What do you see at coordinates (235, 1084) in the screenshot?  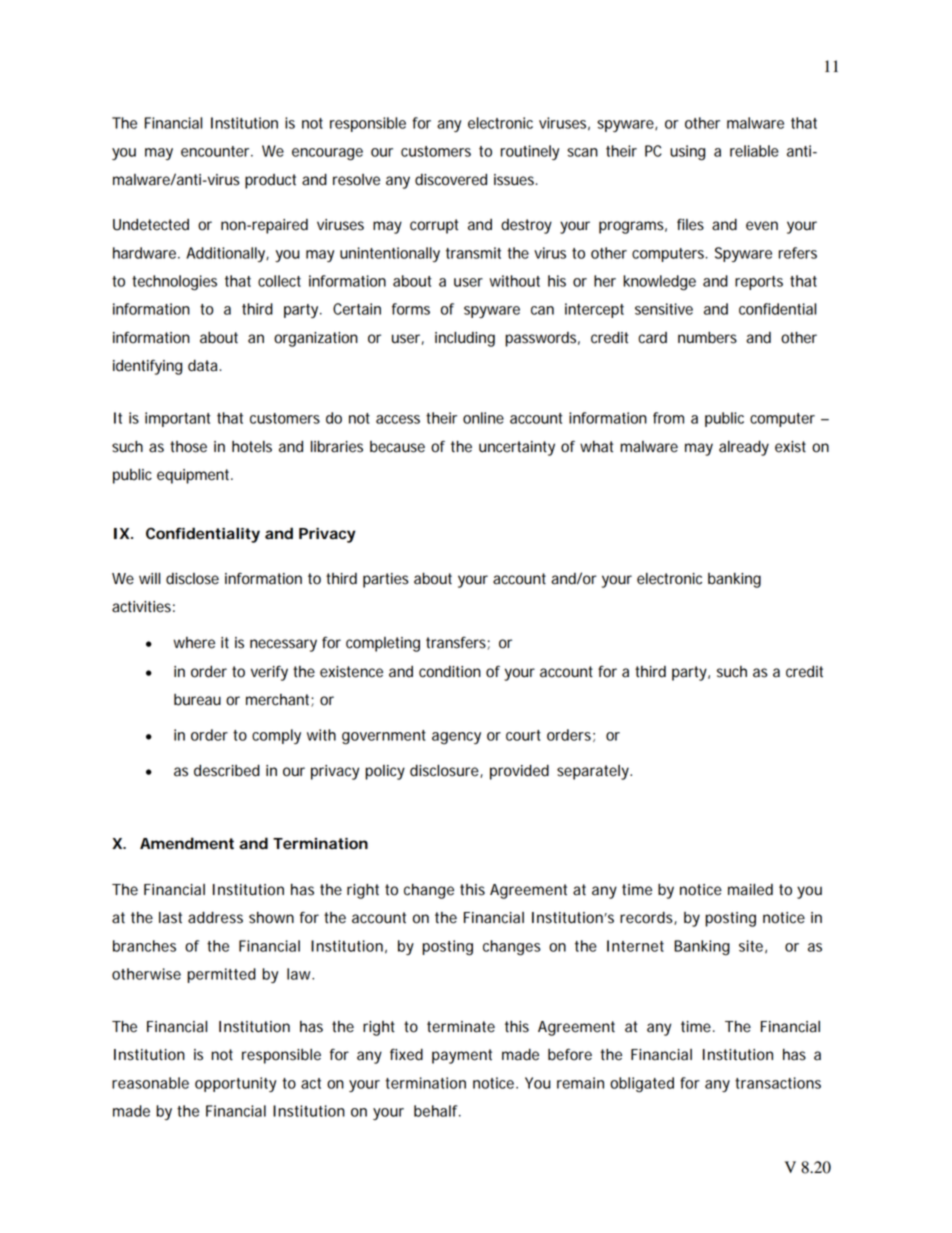 I see `opportunity` at bounding box center [235, 1084].
